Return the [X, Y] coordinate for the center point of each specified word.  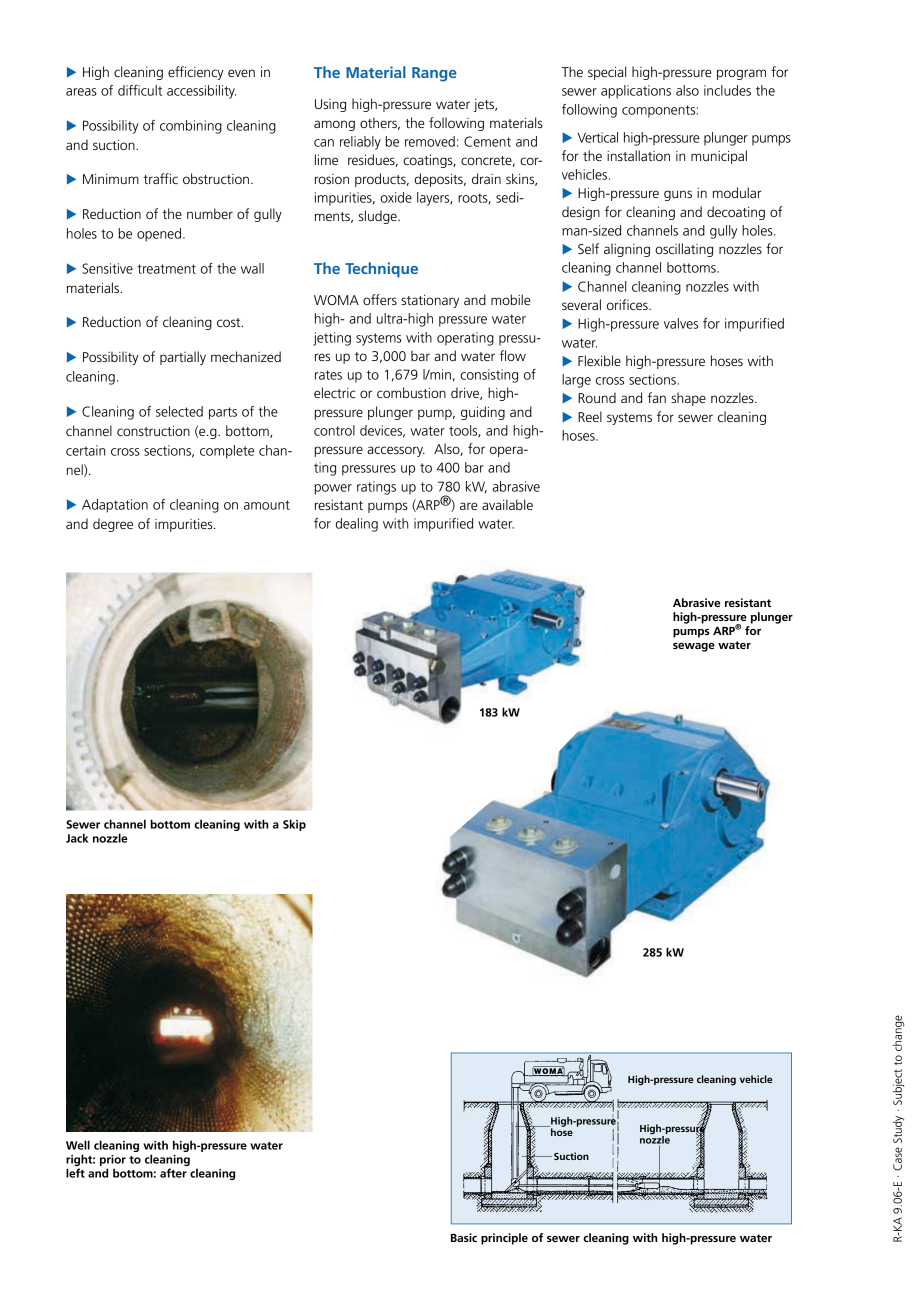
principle [504, 1239]
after [173, 1173]
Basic [464, 1237]
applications [636, 92]
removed [430, 141]
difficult [140, 90]
